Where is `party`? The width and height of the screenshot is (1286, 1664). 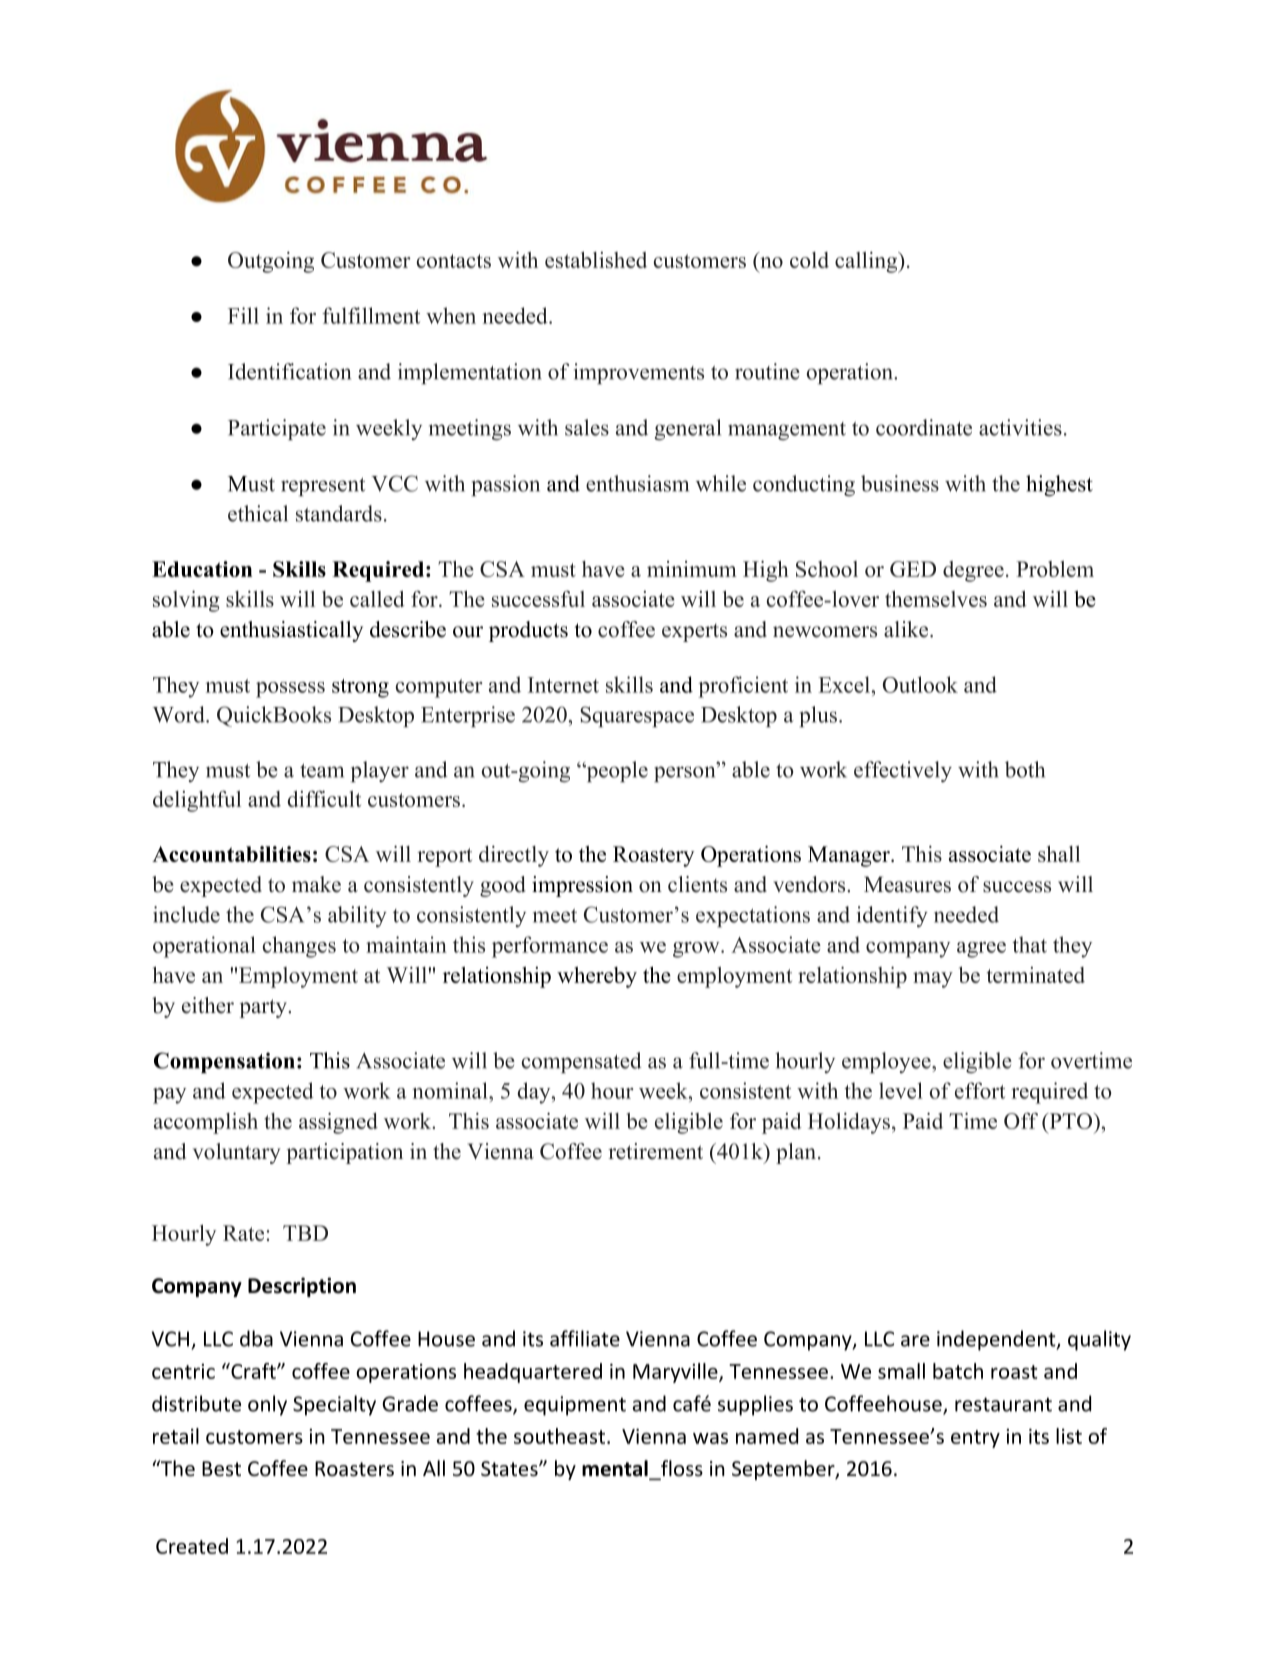
party is located at coordinates (264, 1008).
